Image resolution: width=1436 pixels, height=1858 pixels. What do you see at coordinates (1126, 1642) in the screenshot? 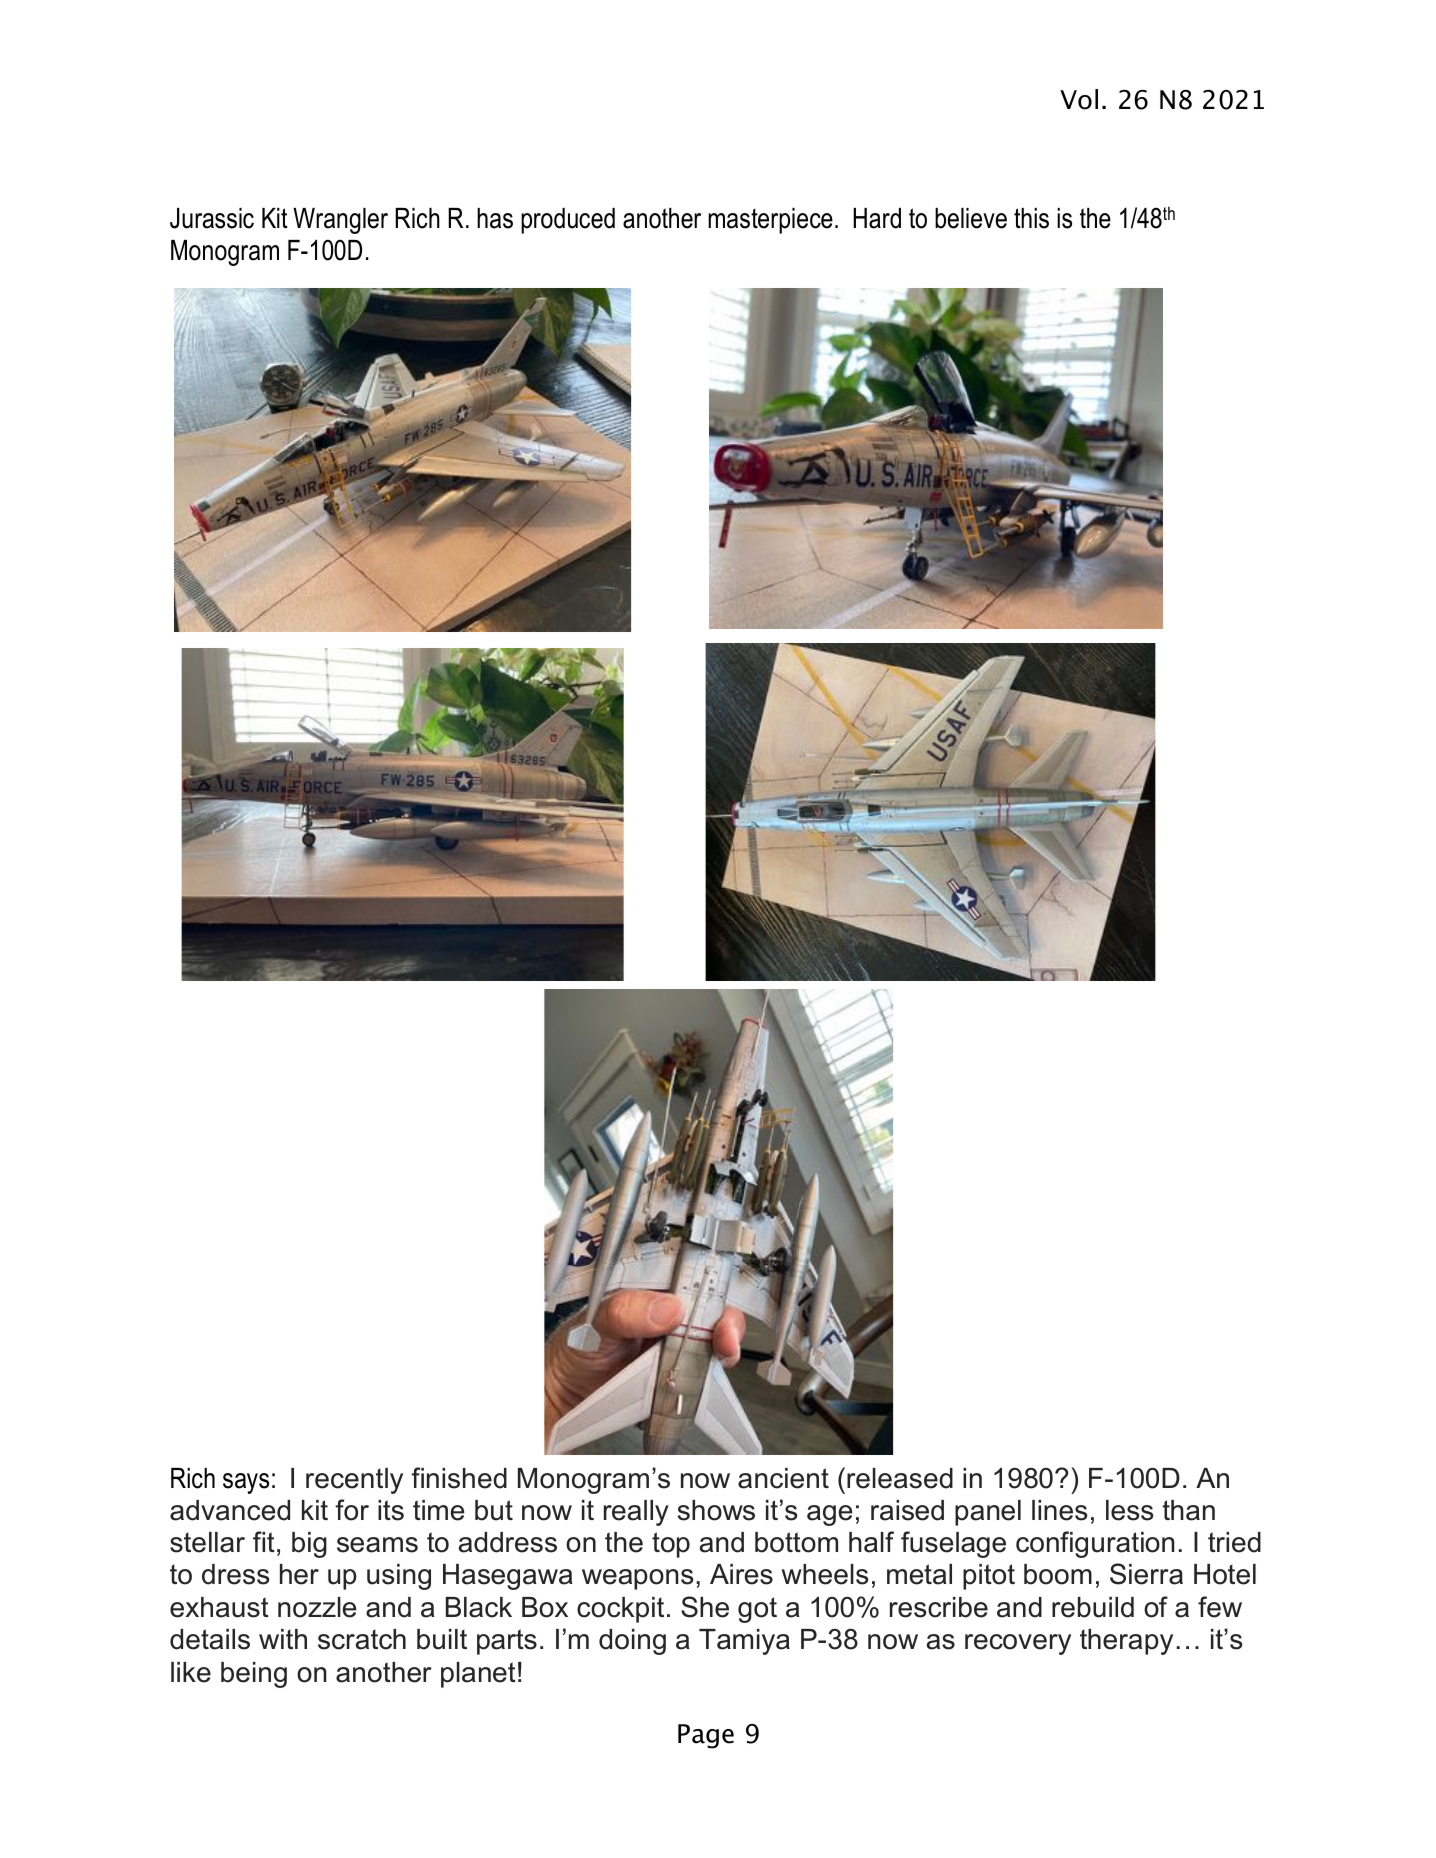
I see `therapy` at bounding box center [1126, 1642].
